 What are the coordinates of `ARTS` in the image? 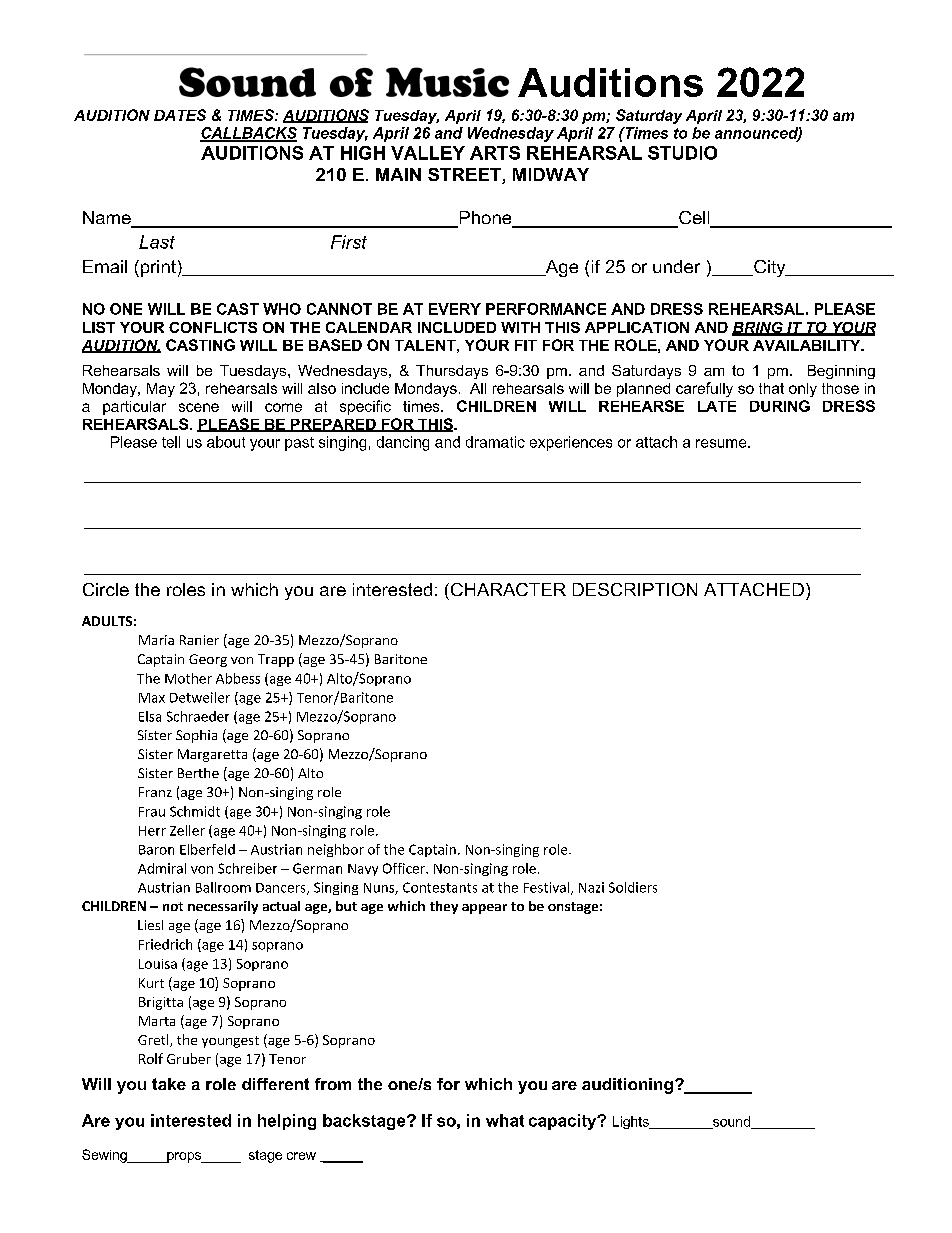 It's located at (495, 153).
